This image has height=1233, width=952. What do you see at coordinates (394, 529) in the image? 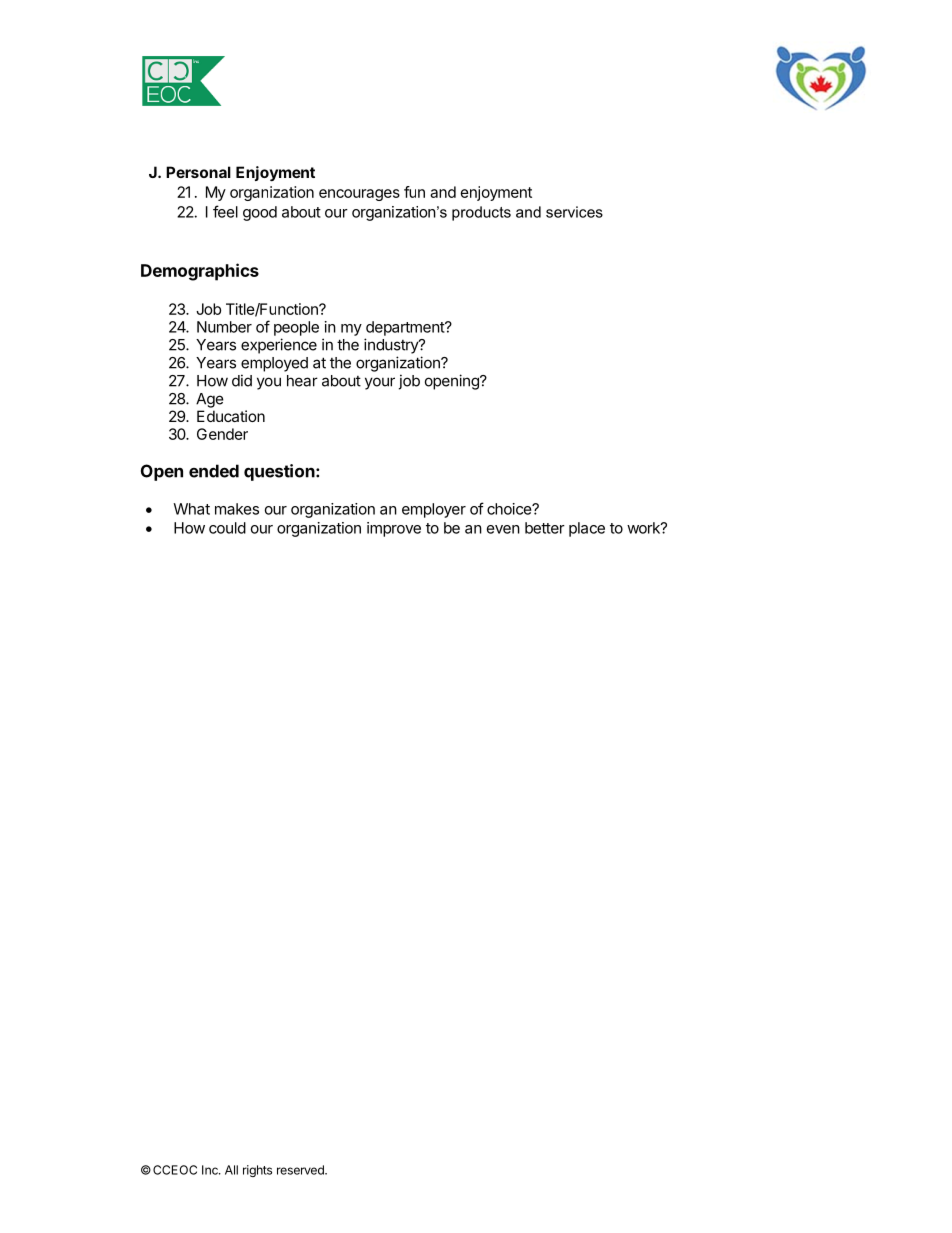
I see `improve` at bounding box center [394, 529].
